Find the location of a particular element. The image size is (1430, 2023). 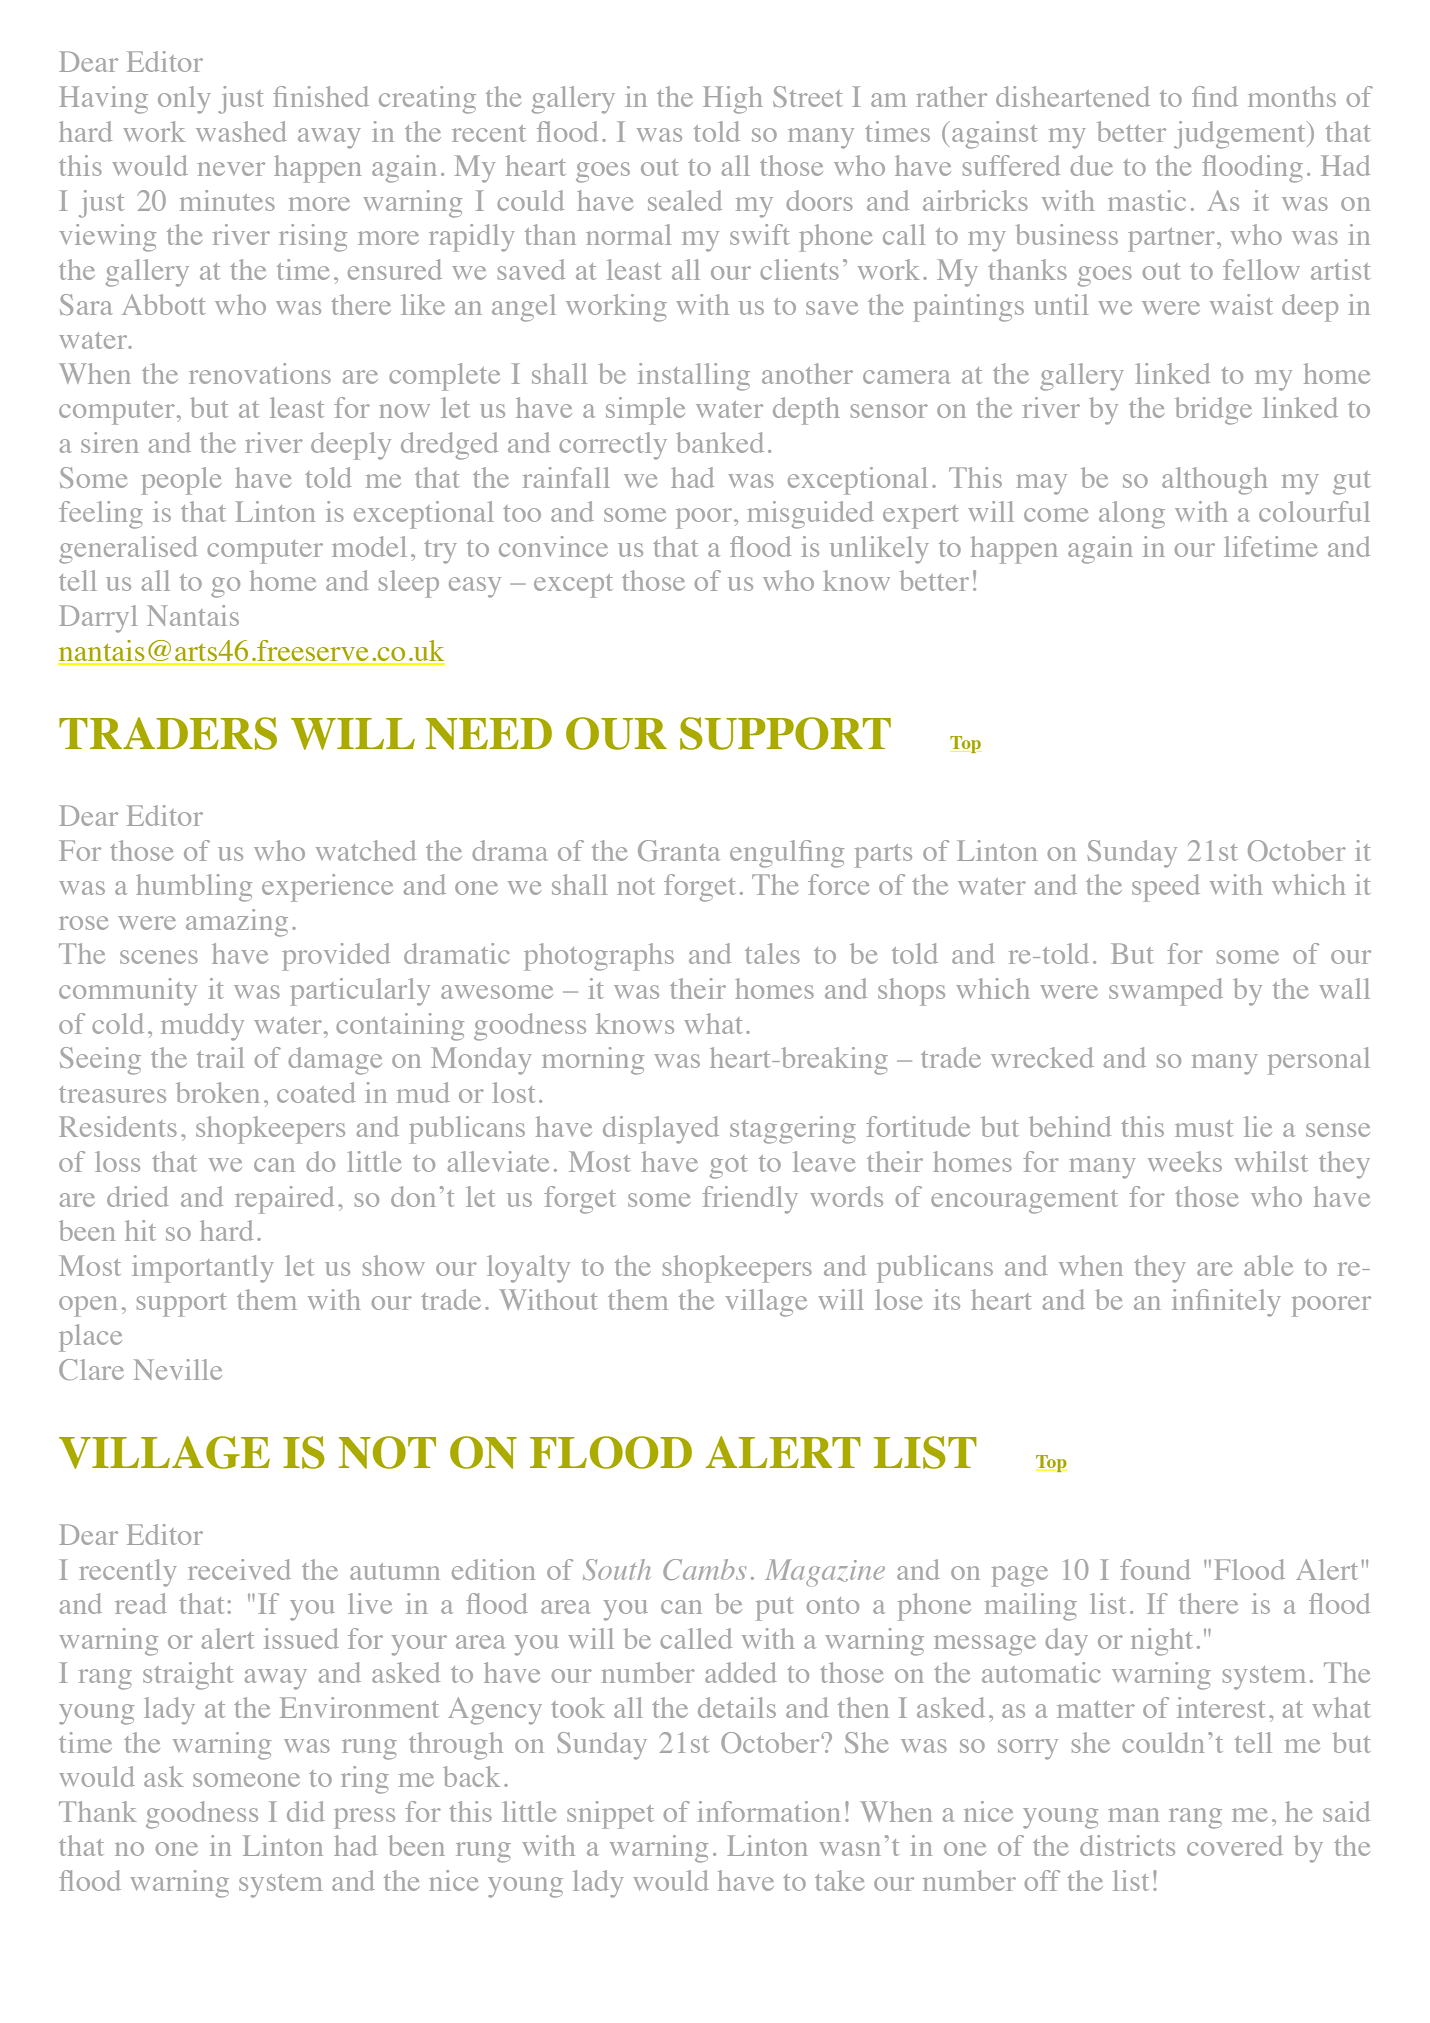

judgement is located at coordinates (1241, 135).
